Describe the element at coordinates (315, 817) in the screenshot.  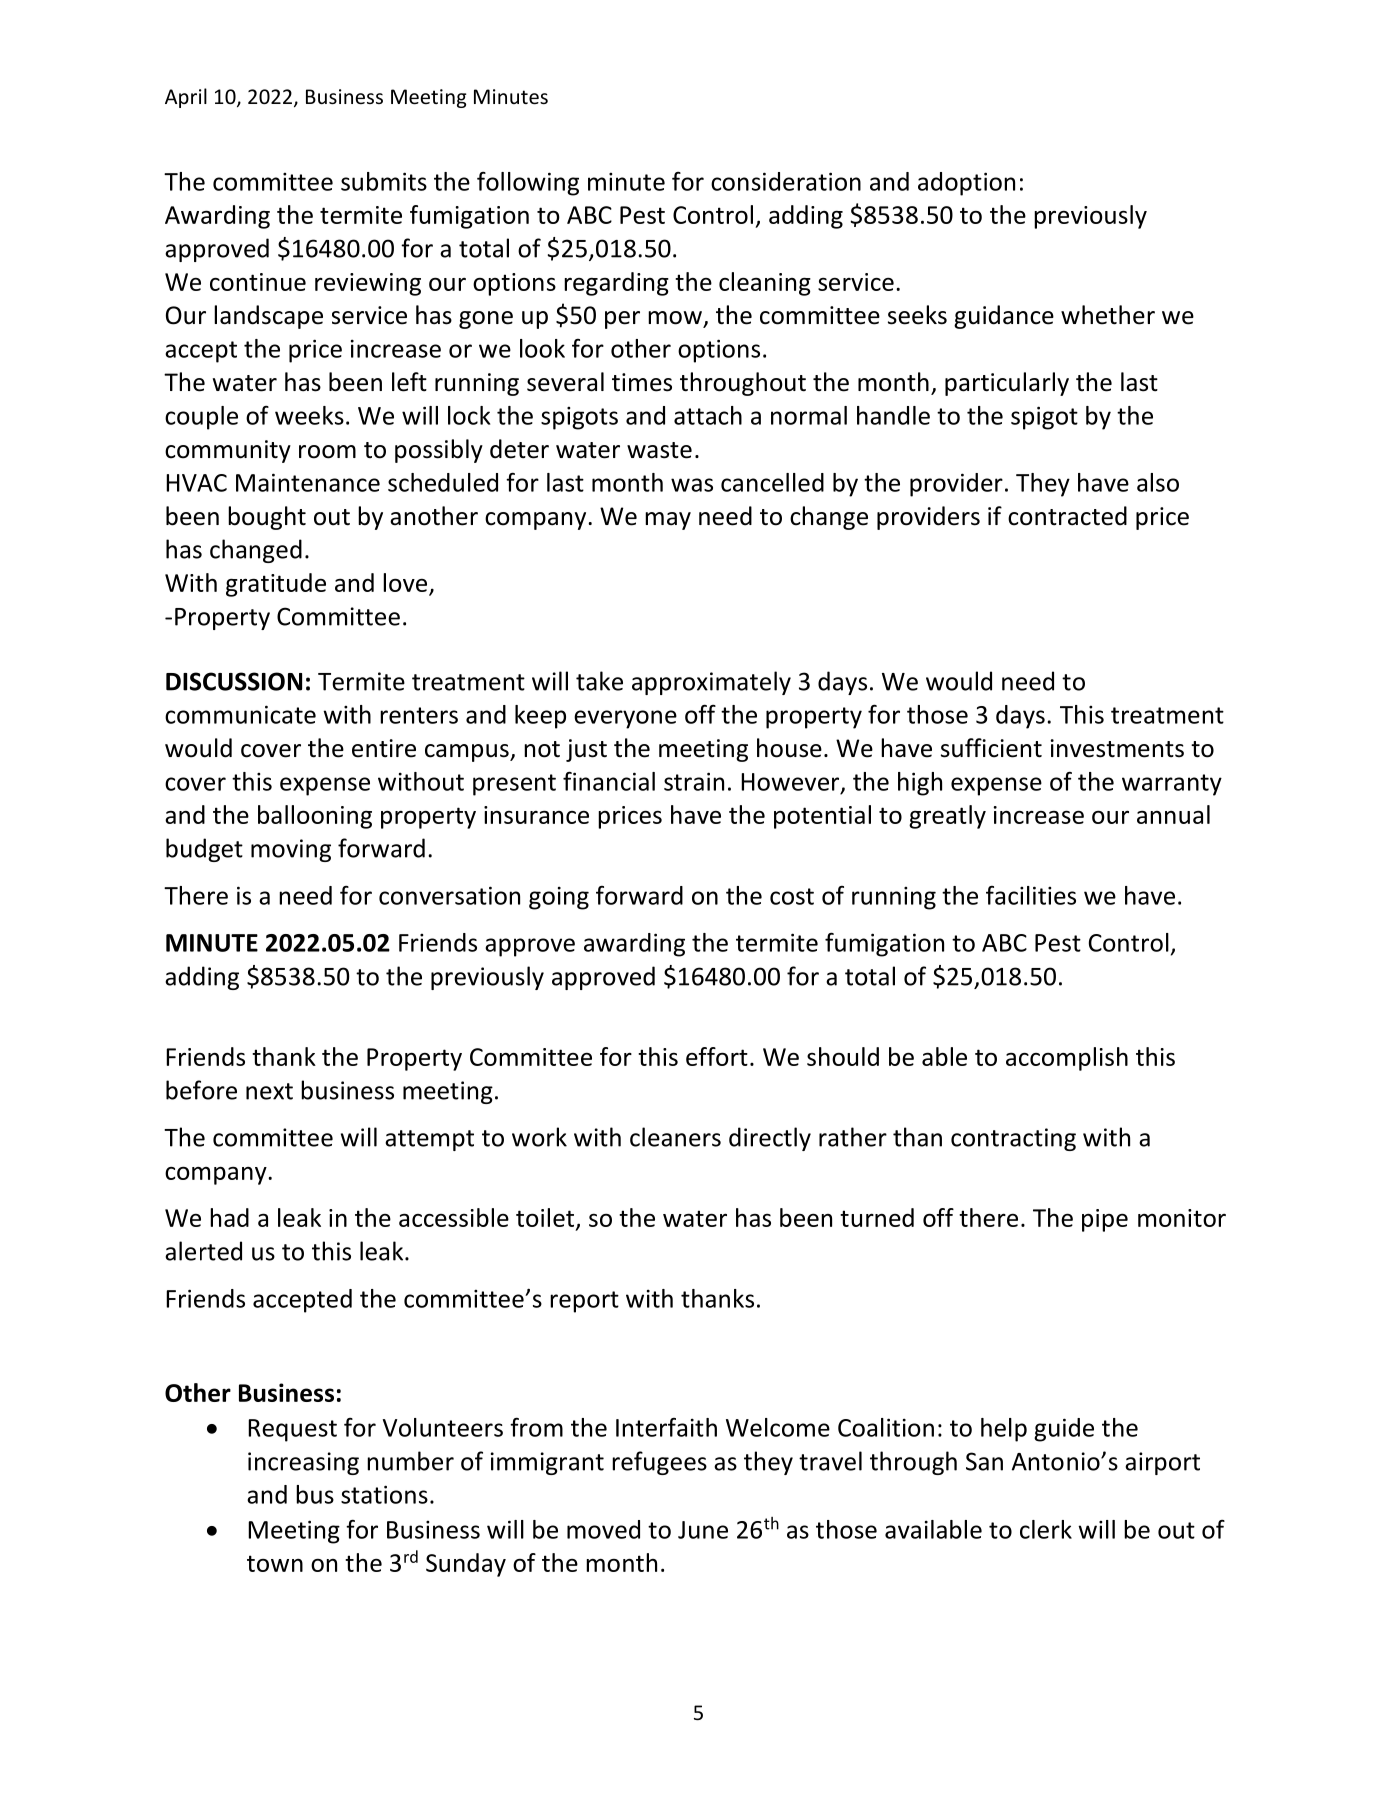
I see `ballooning` at that location.
